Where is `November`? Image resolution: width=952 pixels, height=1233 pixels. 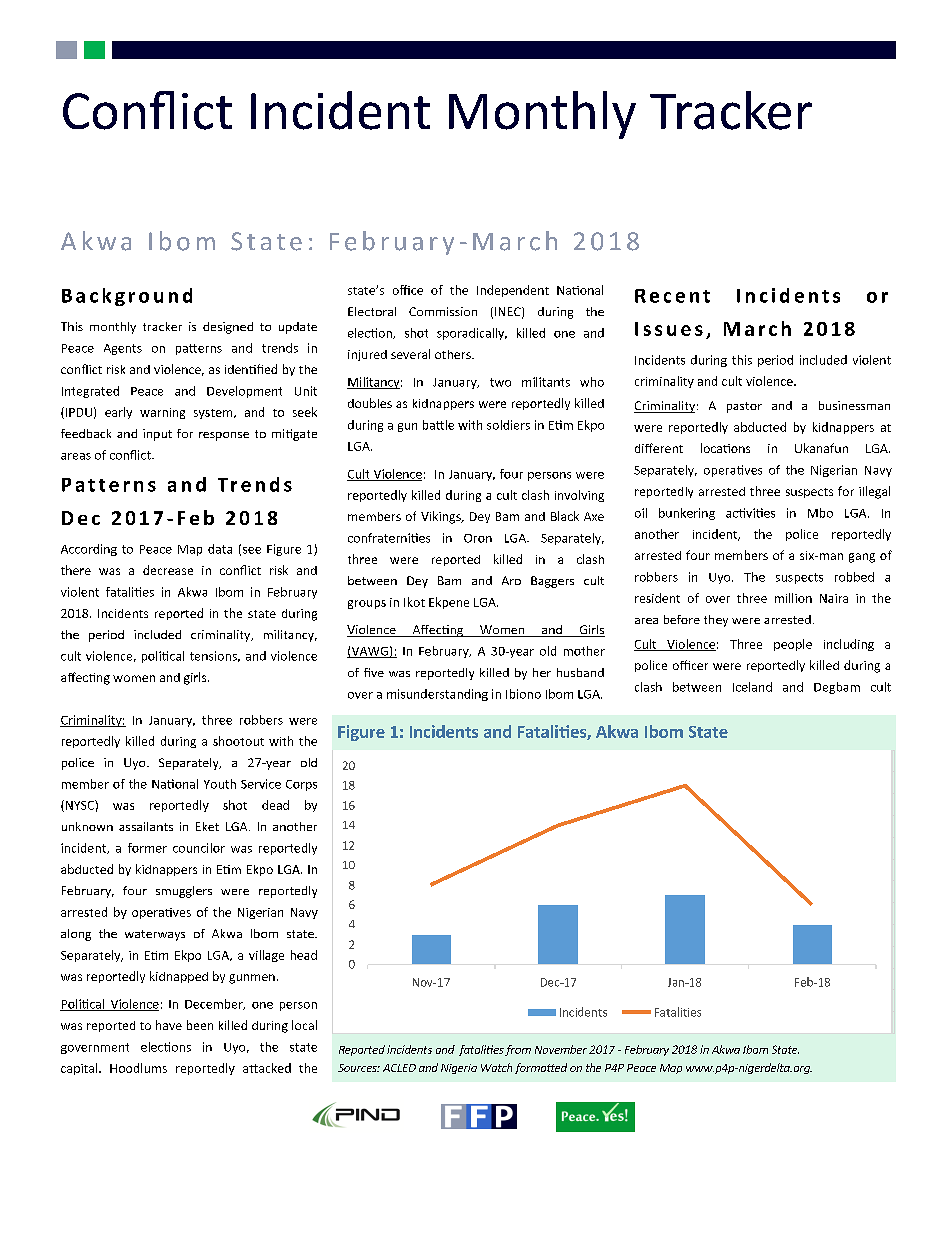 November is located at coordinates (561, 1049).
